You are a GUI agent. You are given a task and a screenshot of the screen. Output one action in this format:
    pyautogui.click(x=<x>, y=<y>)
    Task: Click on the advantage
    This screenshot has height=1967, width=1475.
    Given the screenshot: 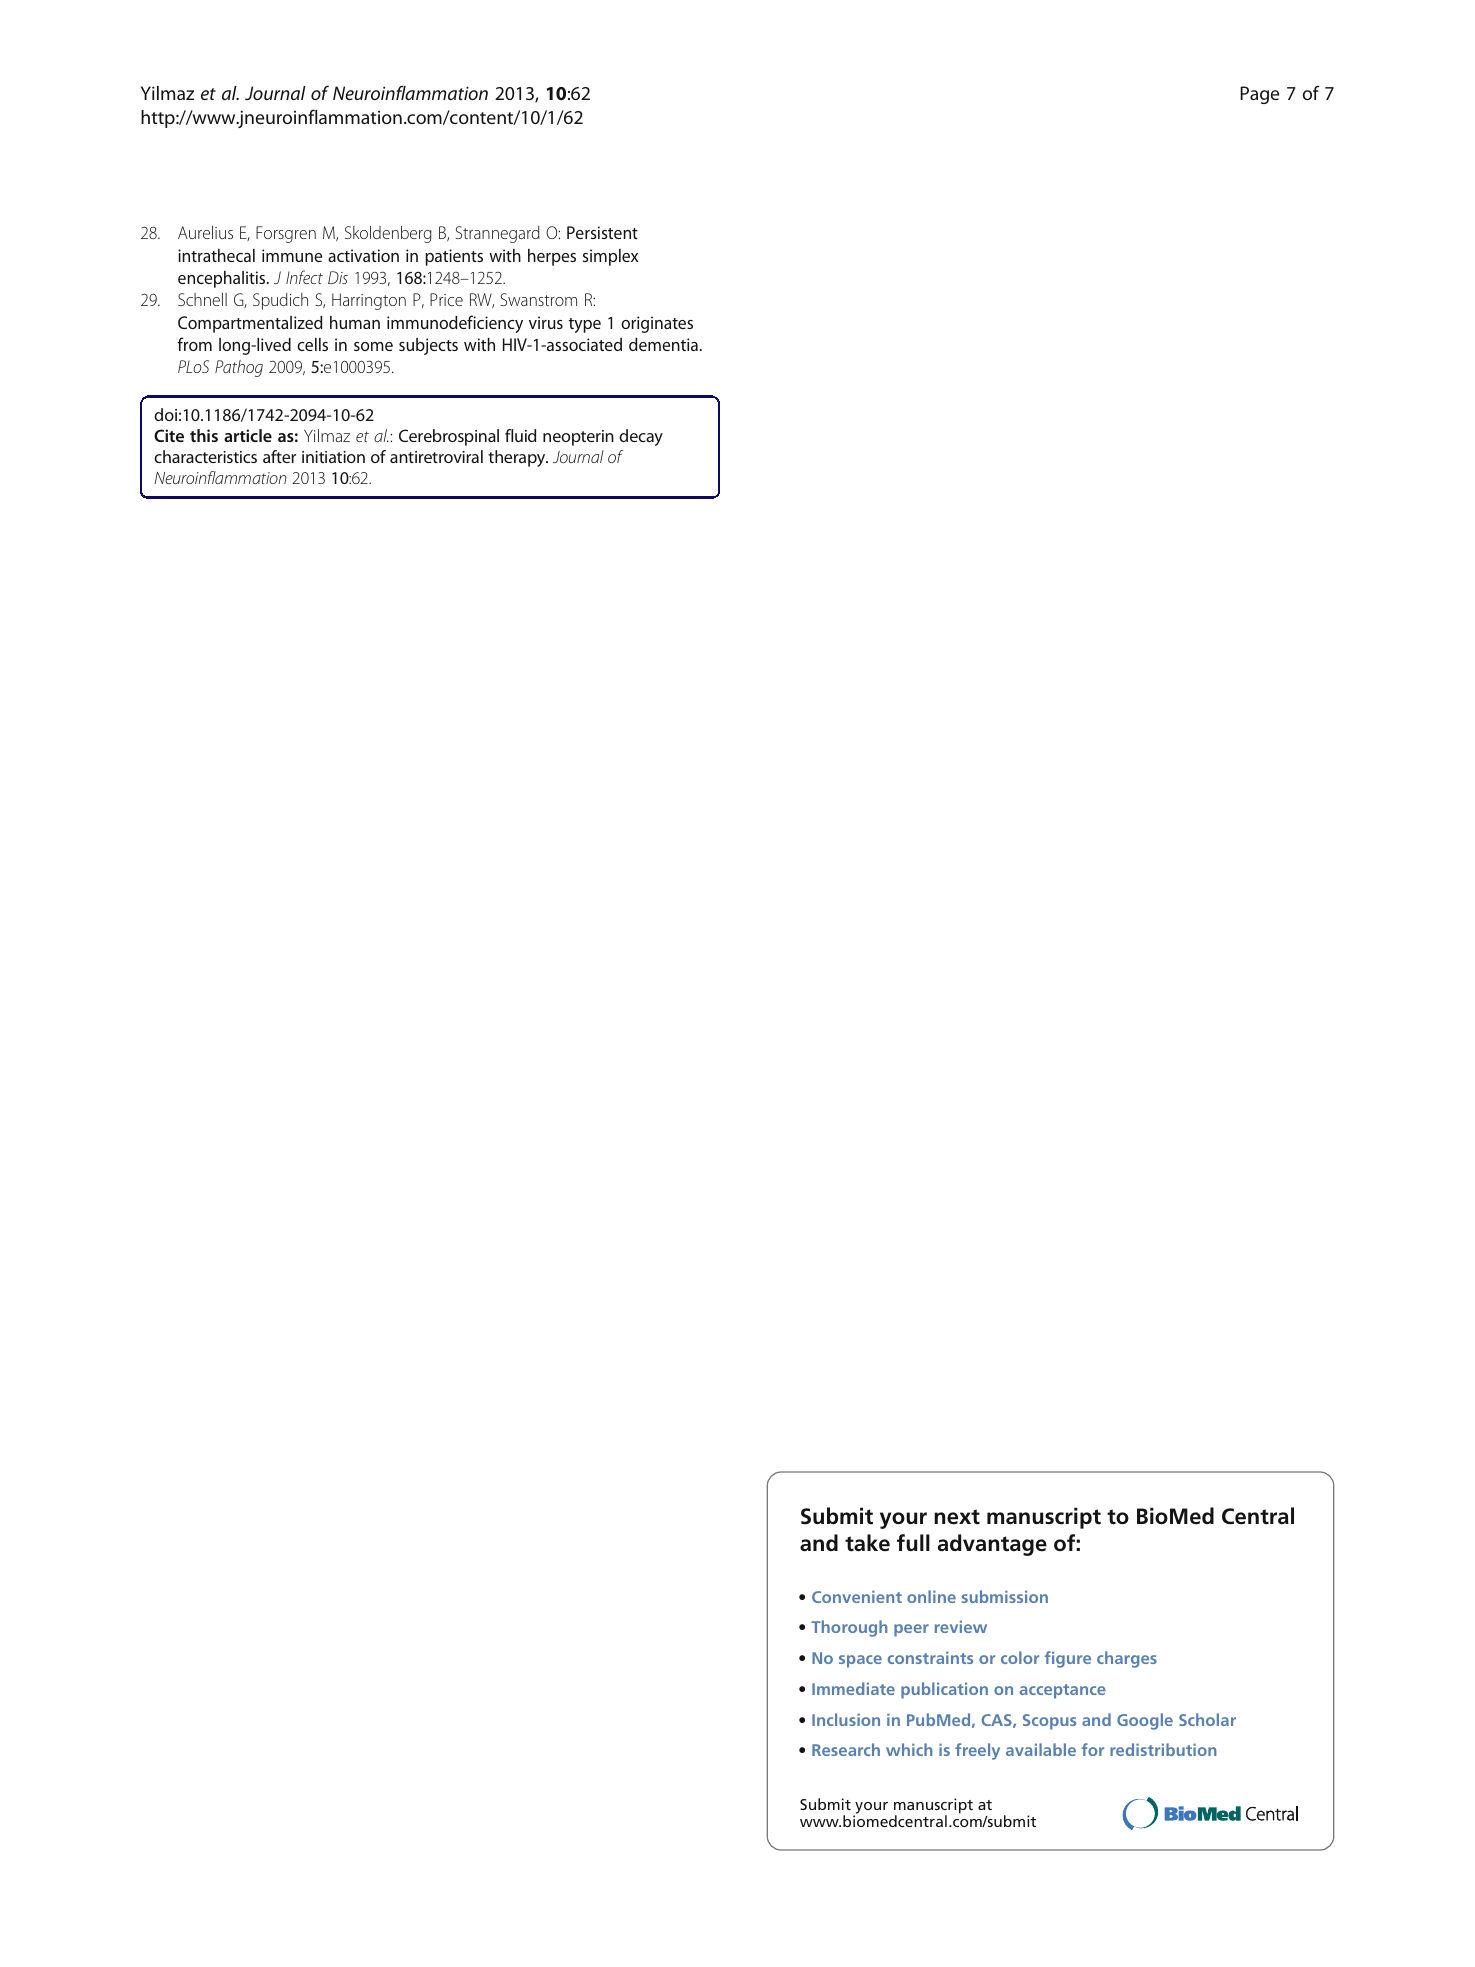 What is the action you would take?
    pyautogui.click(x=992, y=1545)
